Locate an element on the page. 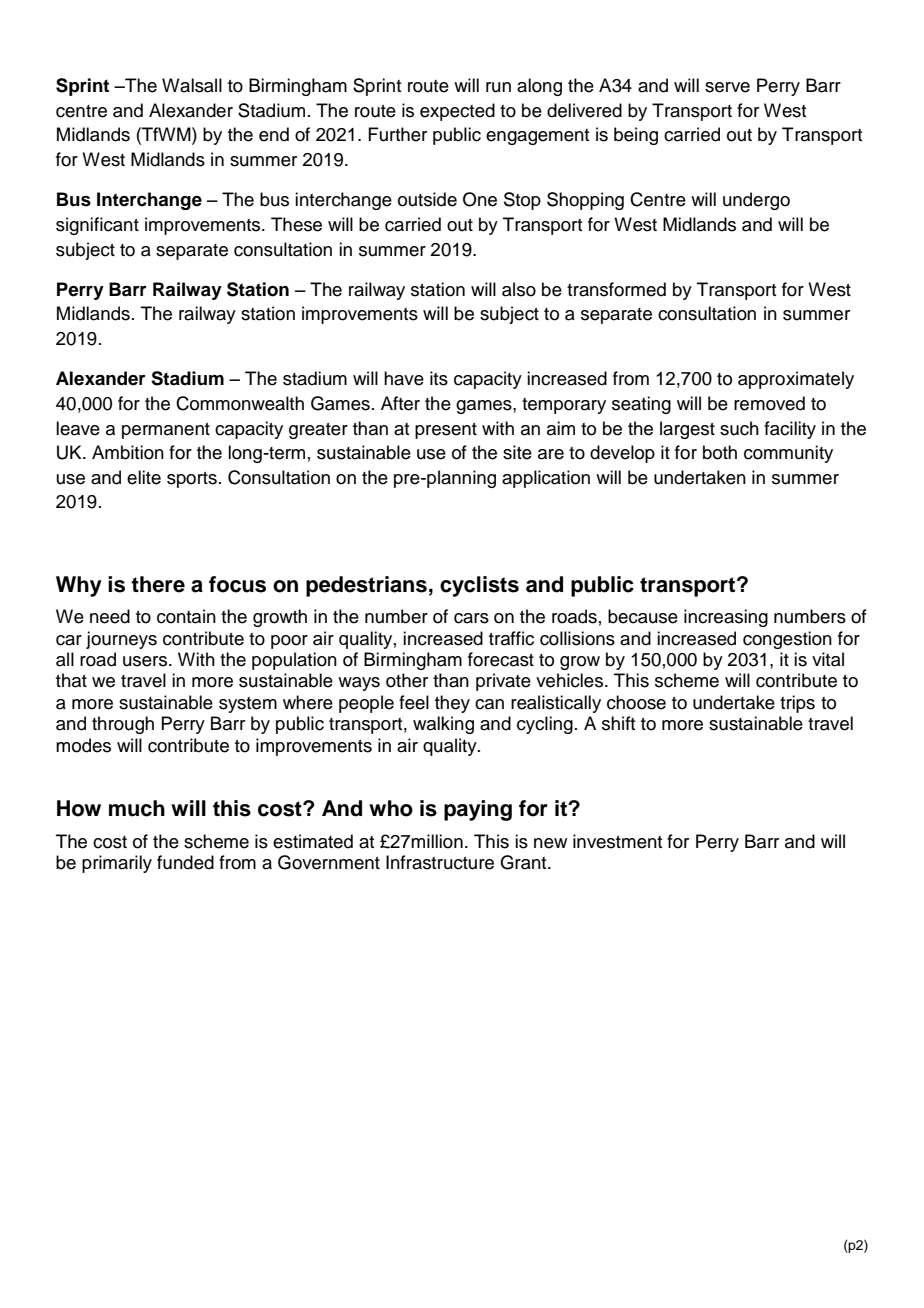  cyclists is located at coordinates (479, 586).
